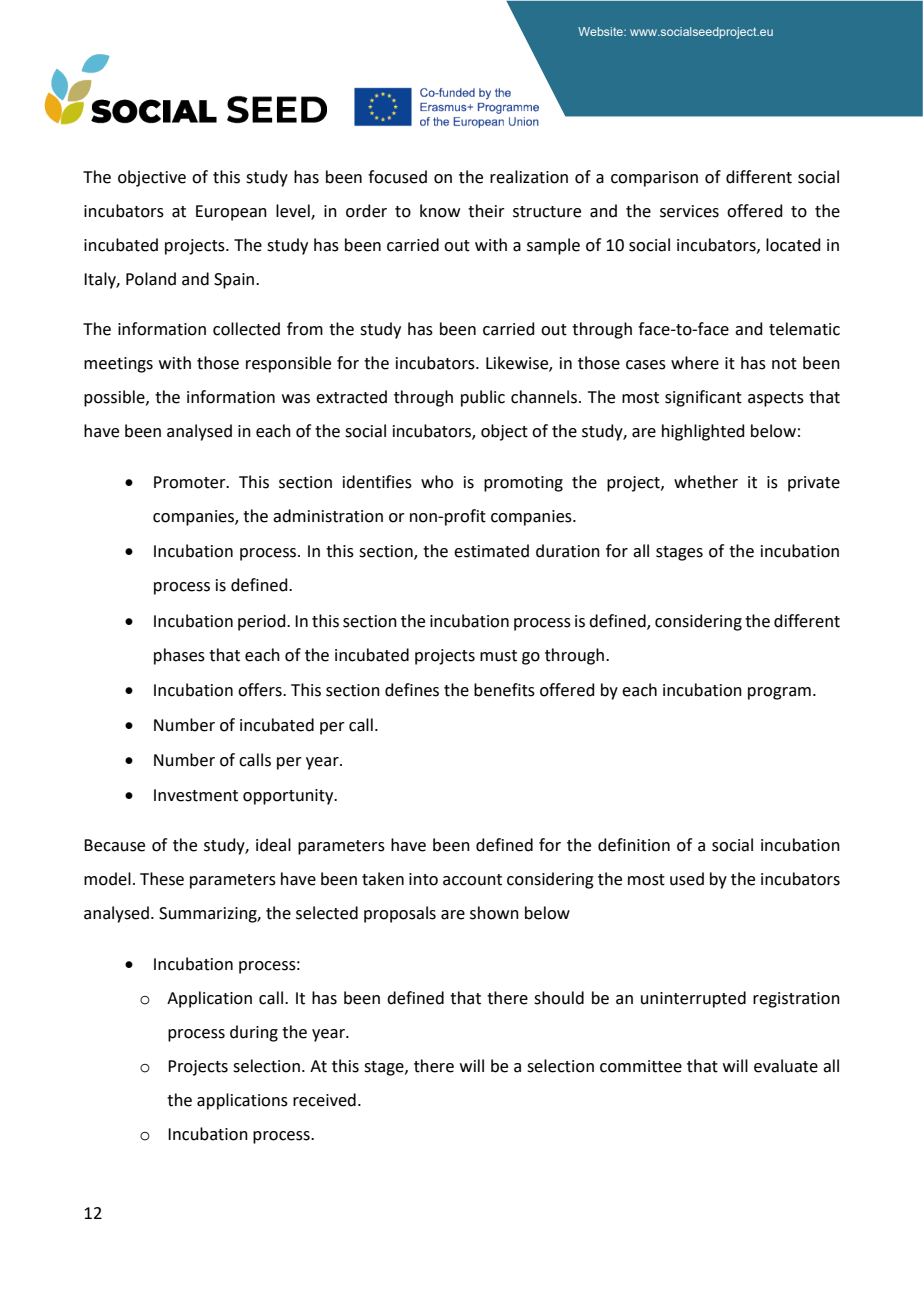 The image size is (924, 1308). What do you see at coordinates (695, 363) in the screenshot?
I see `where` at bounding box center [695, 363].
